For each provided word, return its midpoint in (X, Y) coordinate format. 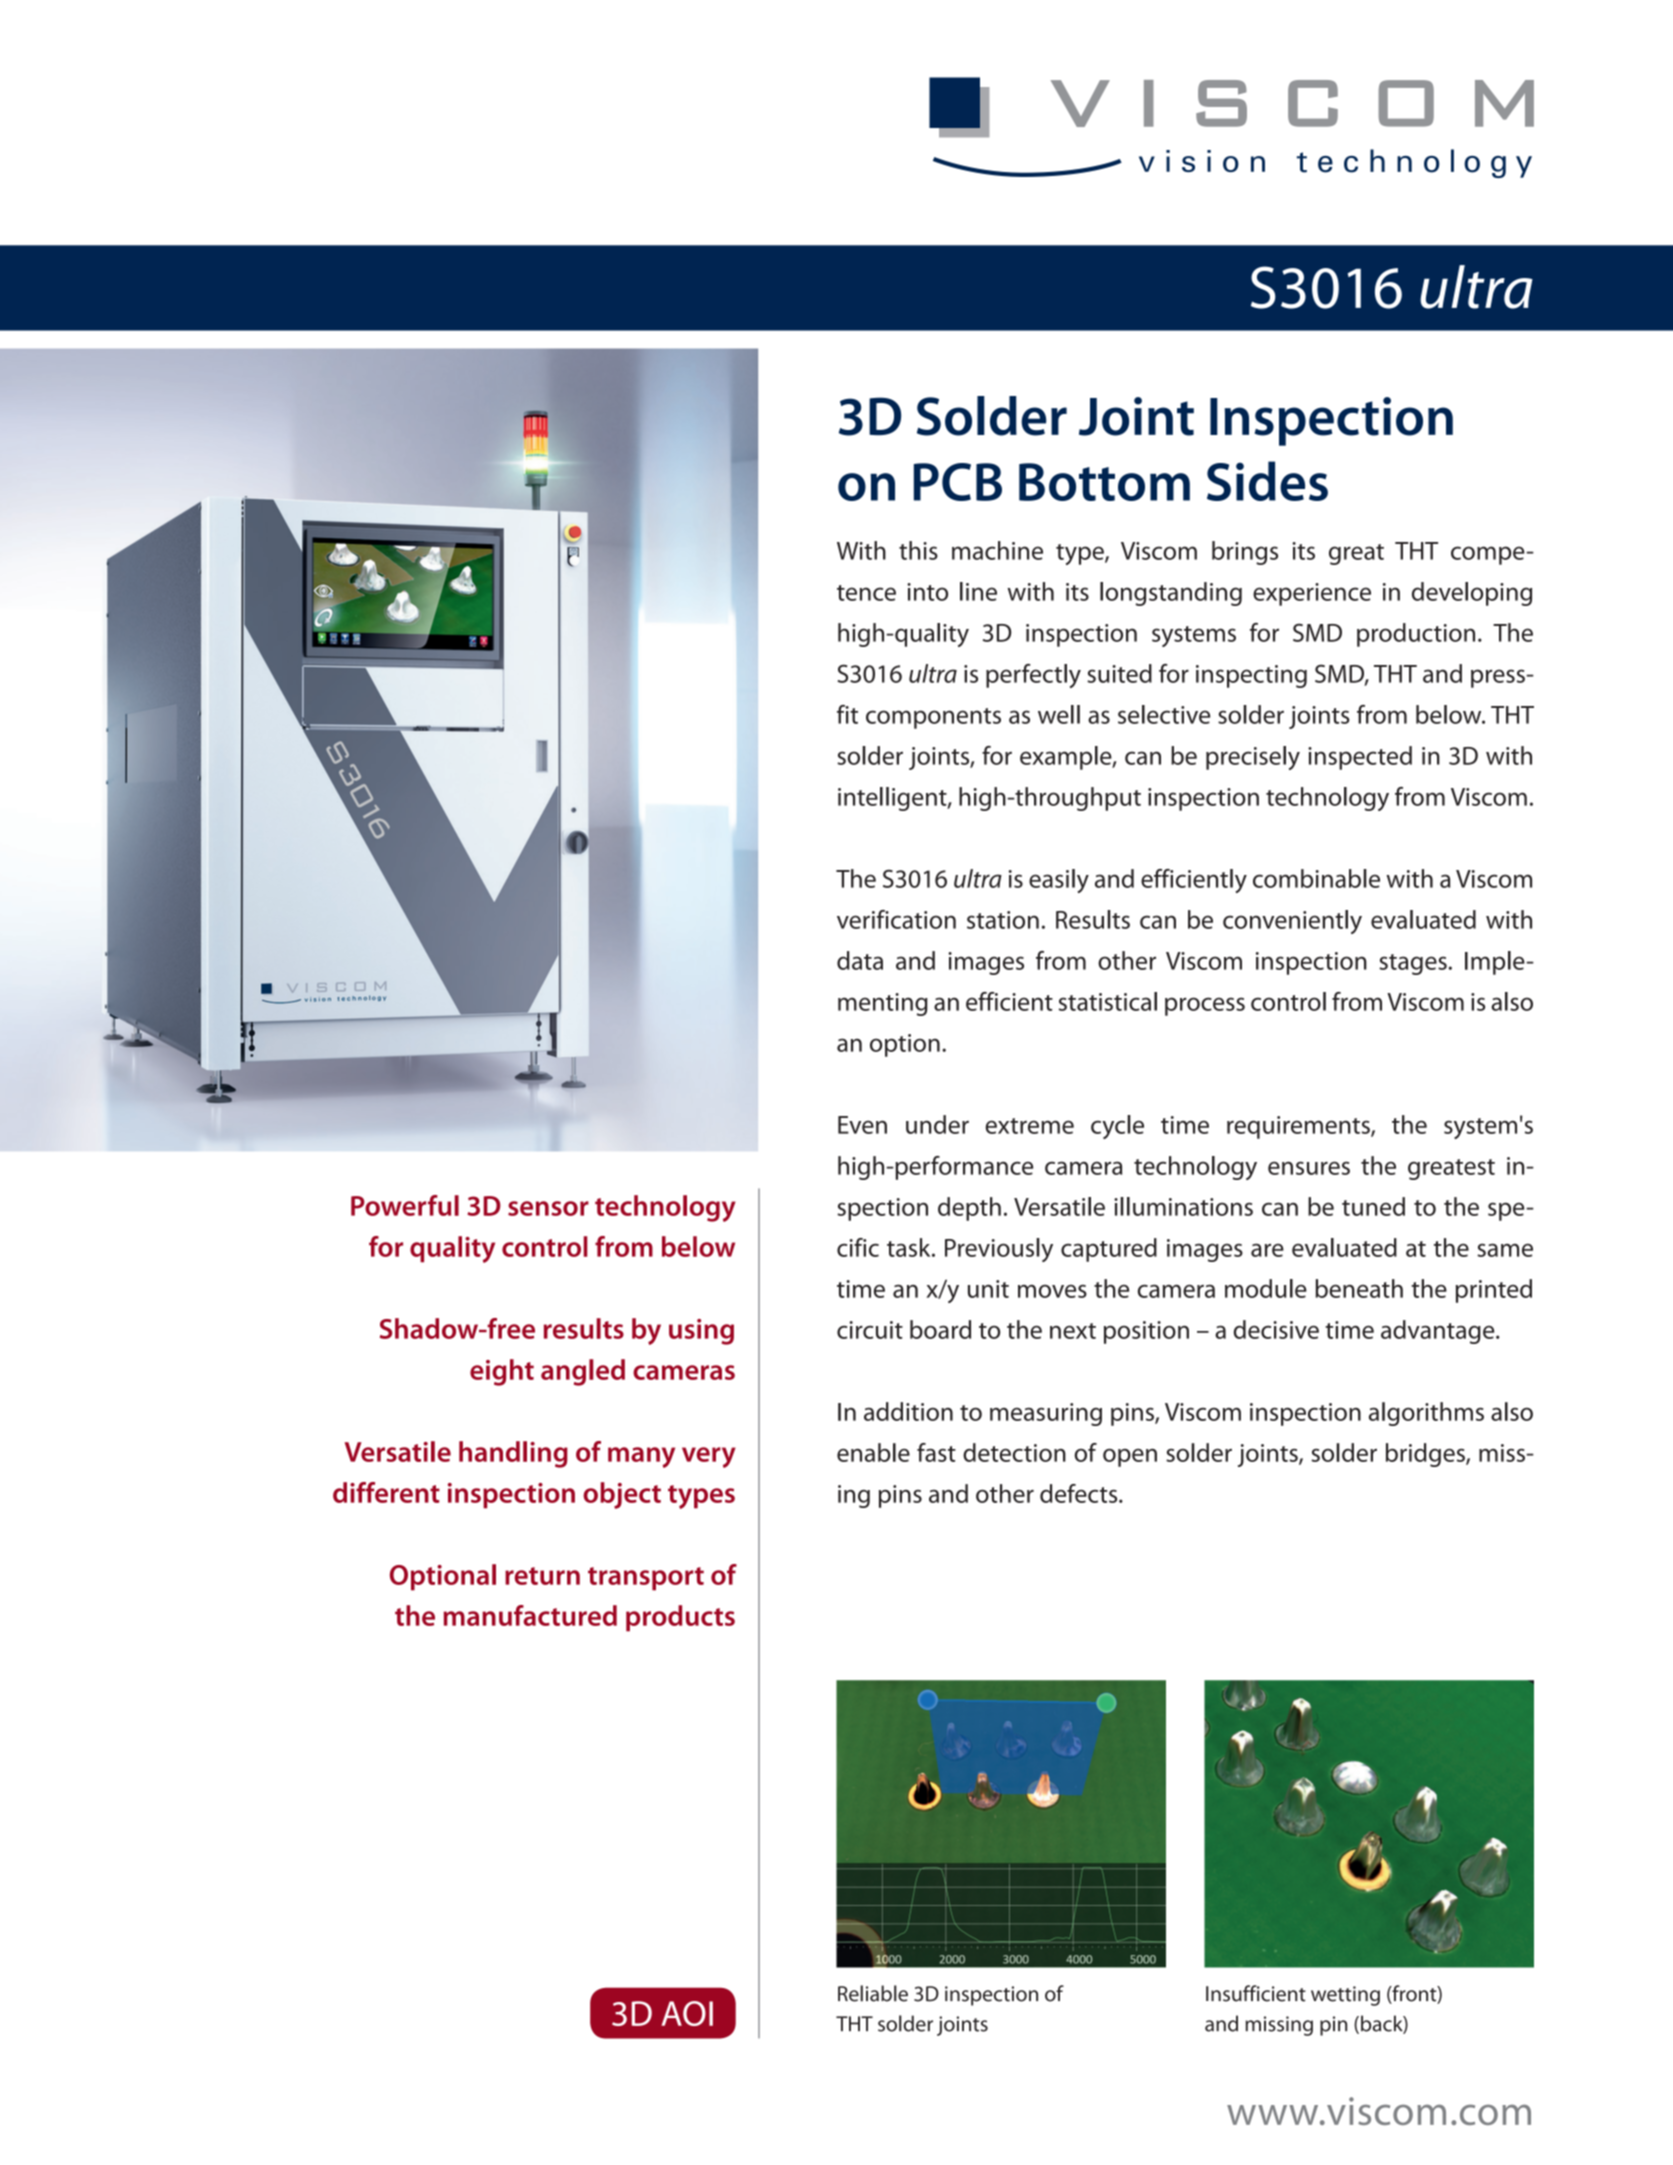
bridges (1426, 1455)
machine (997, 550)
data (860, 960)
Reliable (873, 1993)
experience (1312, 594)
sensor (548, 1208)
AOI (687, 2013)
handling (513, 1454)
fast (936, 1452)
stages (1413, 964)
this (918, 550)
